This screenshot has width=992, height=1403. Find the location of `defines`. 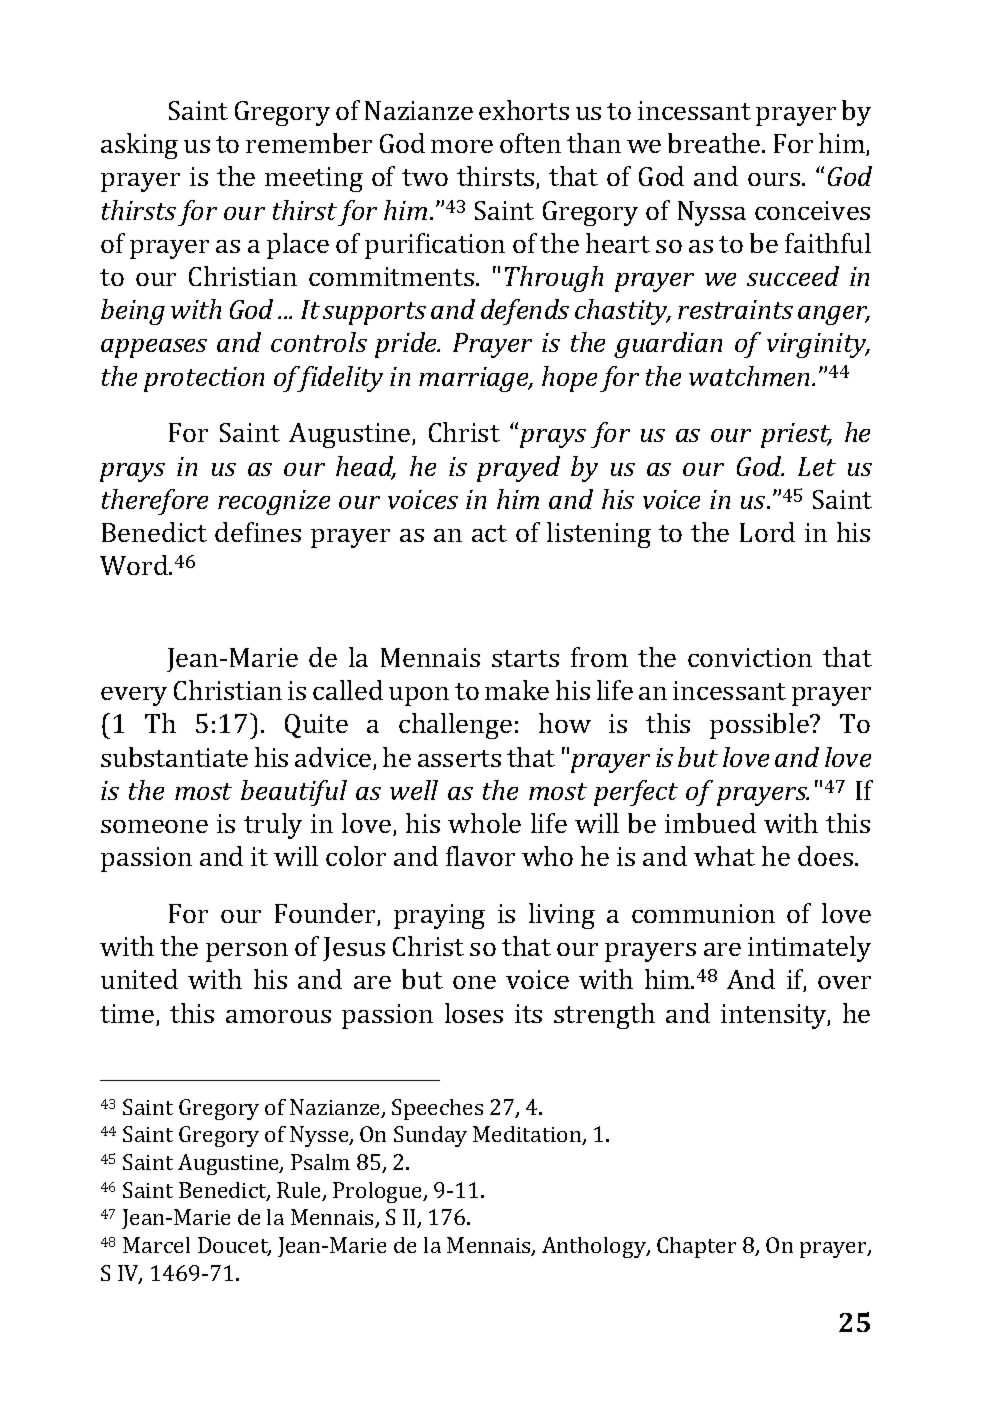

defines is located at coordinates (258, 532).
